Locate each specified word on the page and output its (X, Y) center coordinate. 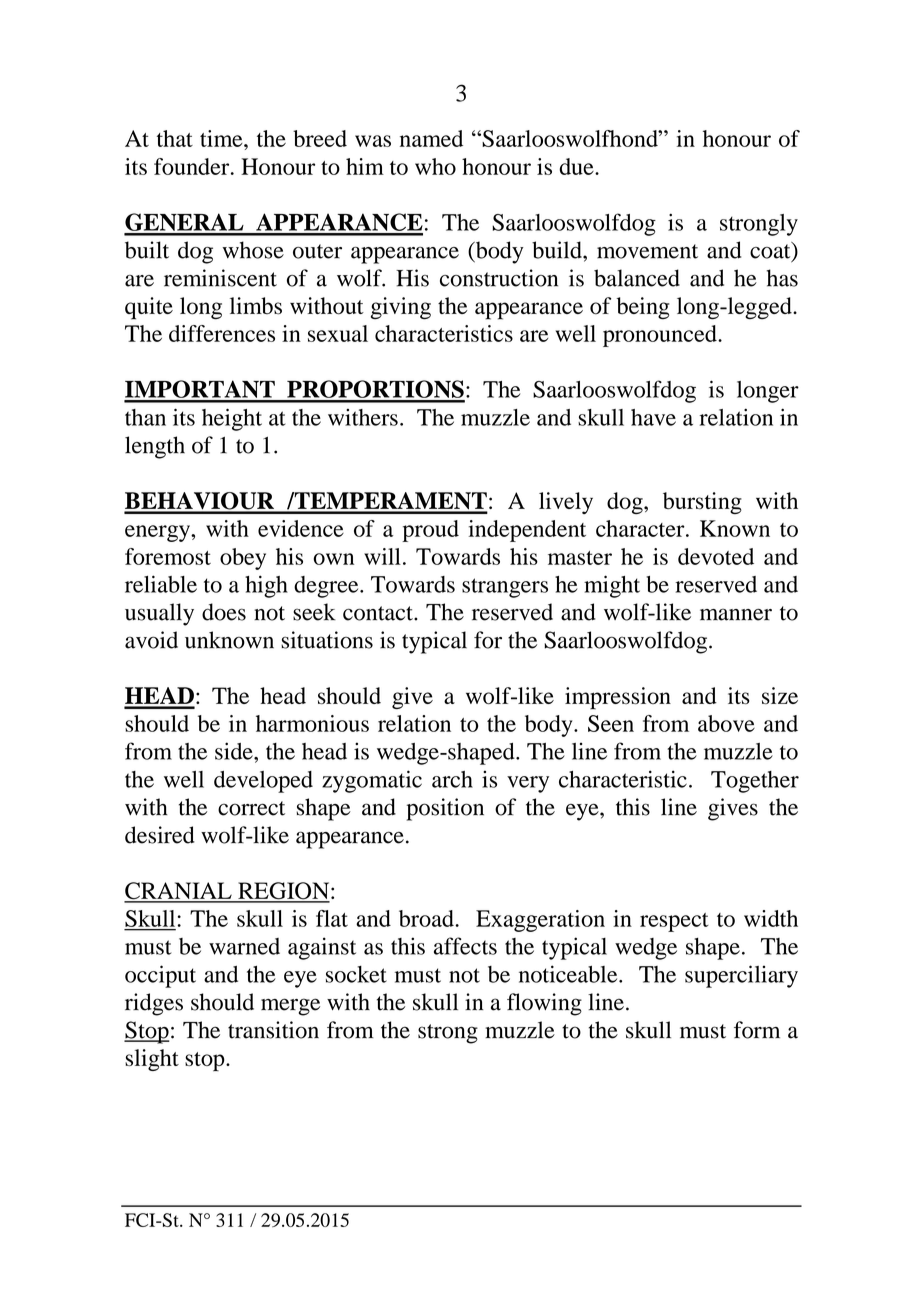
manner (736, 614)
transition (273, 1030)
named (431, 138)
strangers (505, 588)
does (224, 612)
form (757, 1030)
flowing (544, 1004)
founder (193, 166)
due (577, 166)
